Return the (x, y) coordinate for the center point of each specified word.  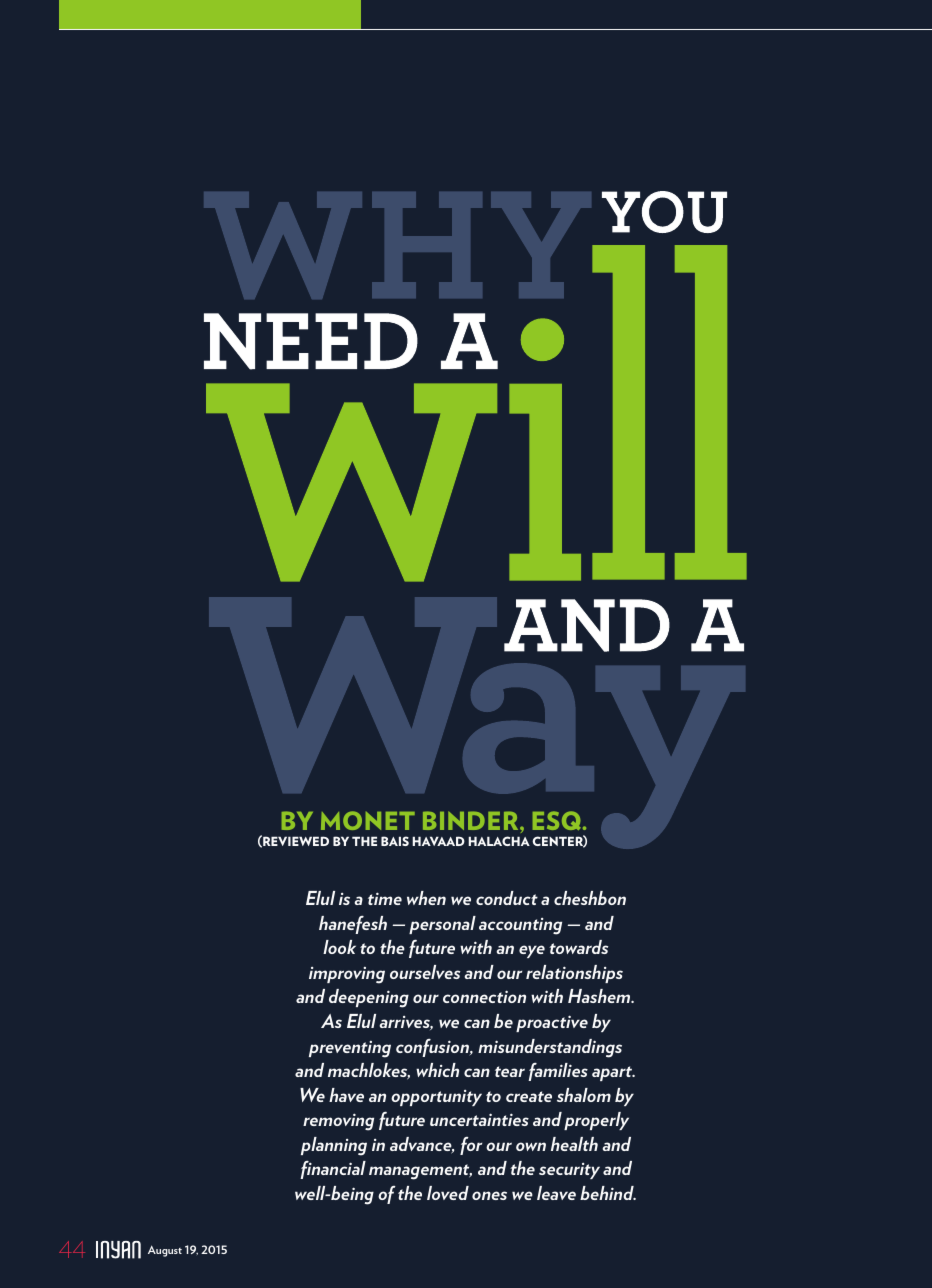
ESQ (558, 820)
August (165, 1251)
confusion (433, 1048)
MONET (368, 820)
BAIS (395, 841)
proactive (552, 1023)
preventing (350, 1049)
